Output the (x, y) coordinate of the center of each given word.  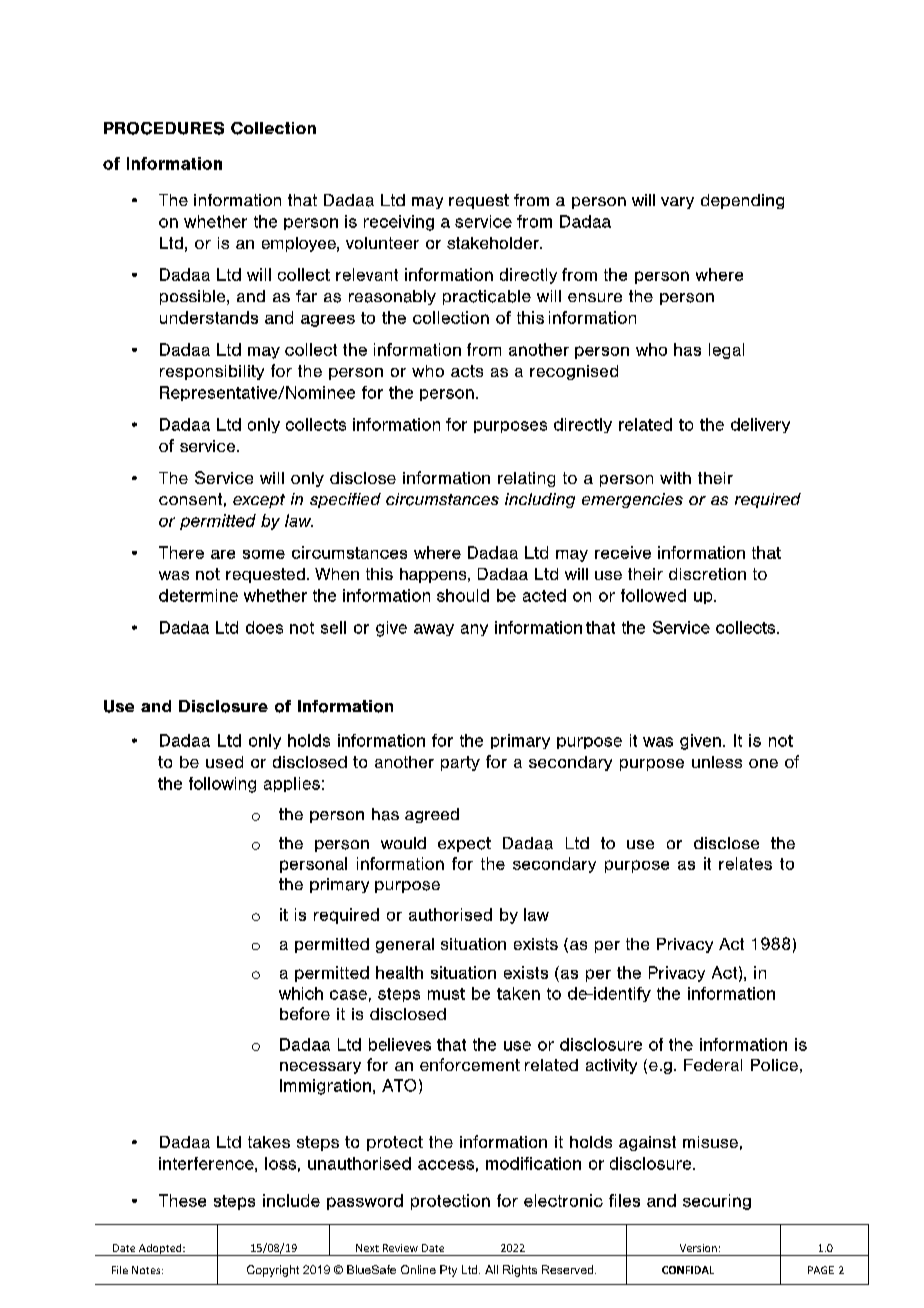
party (460, 763)
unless (717, 762)
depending (742, 201)
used (224, 762)
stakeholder (494, 243)
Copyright (273, 1271)
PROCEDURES (164, 128)
